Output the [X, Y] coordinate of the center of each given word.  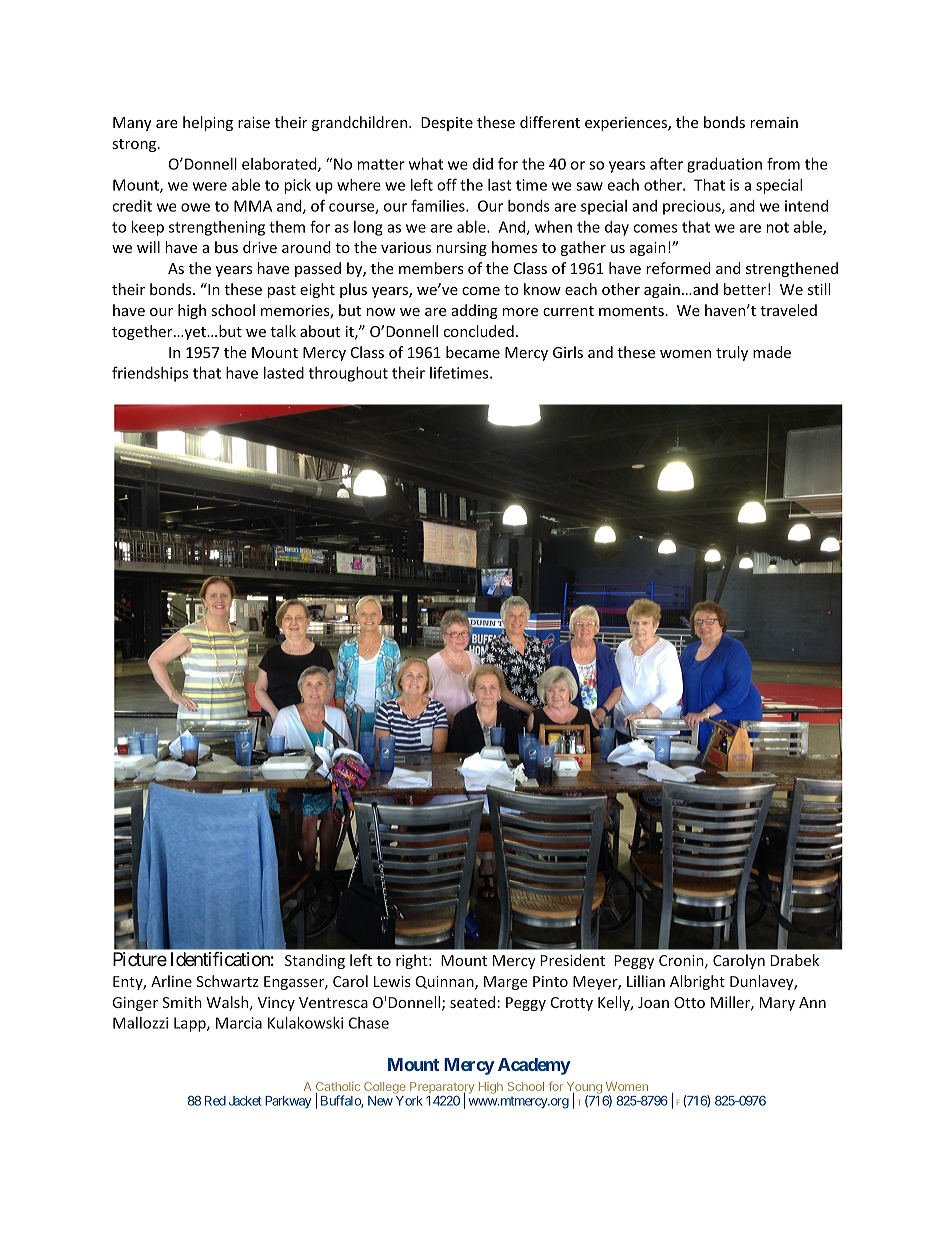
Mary [777, 1004]
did [483, 164]
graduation [724, 165]
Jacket [245, 1101]
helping [208, 123]
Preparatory [442, 1089]
